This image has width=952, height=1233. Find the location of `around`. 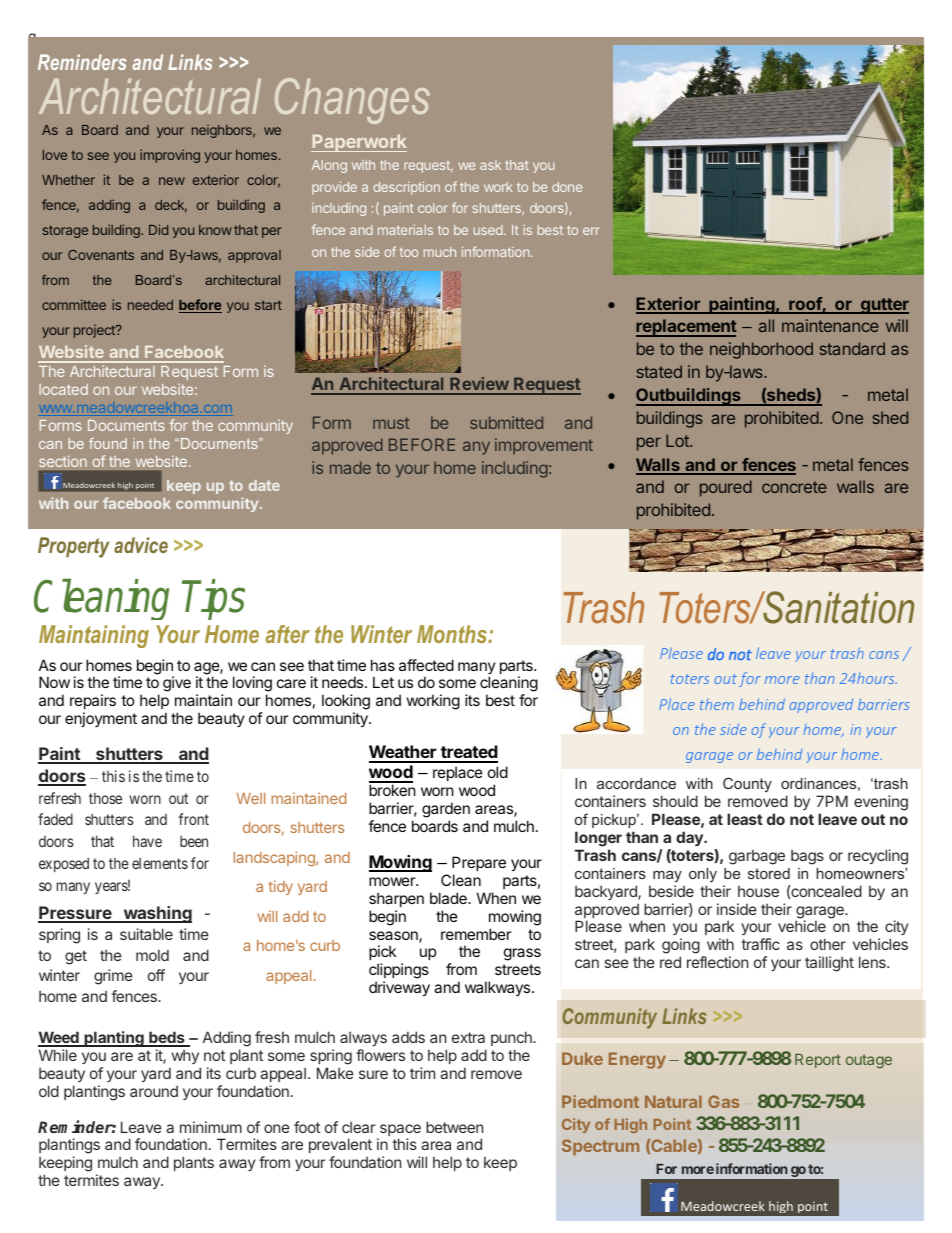

around is located at coordinates (154, 1091).
